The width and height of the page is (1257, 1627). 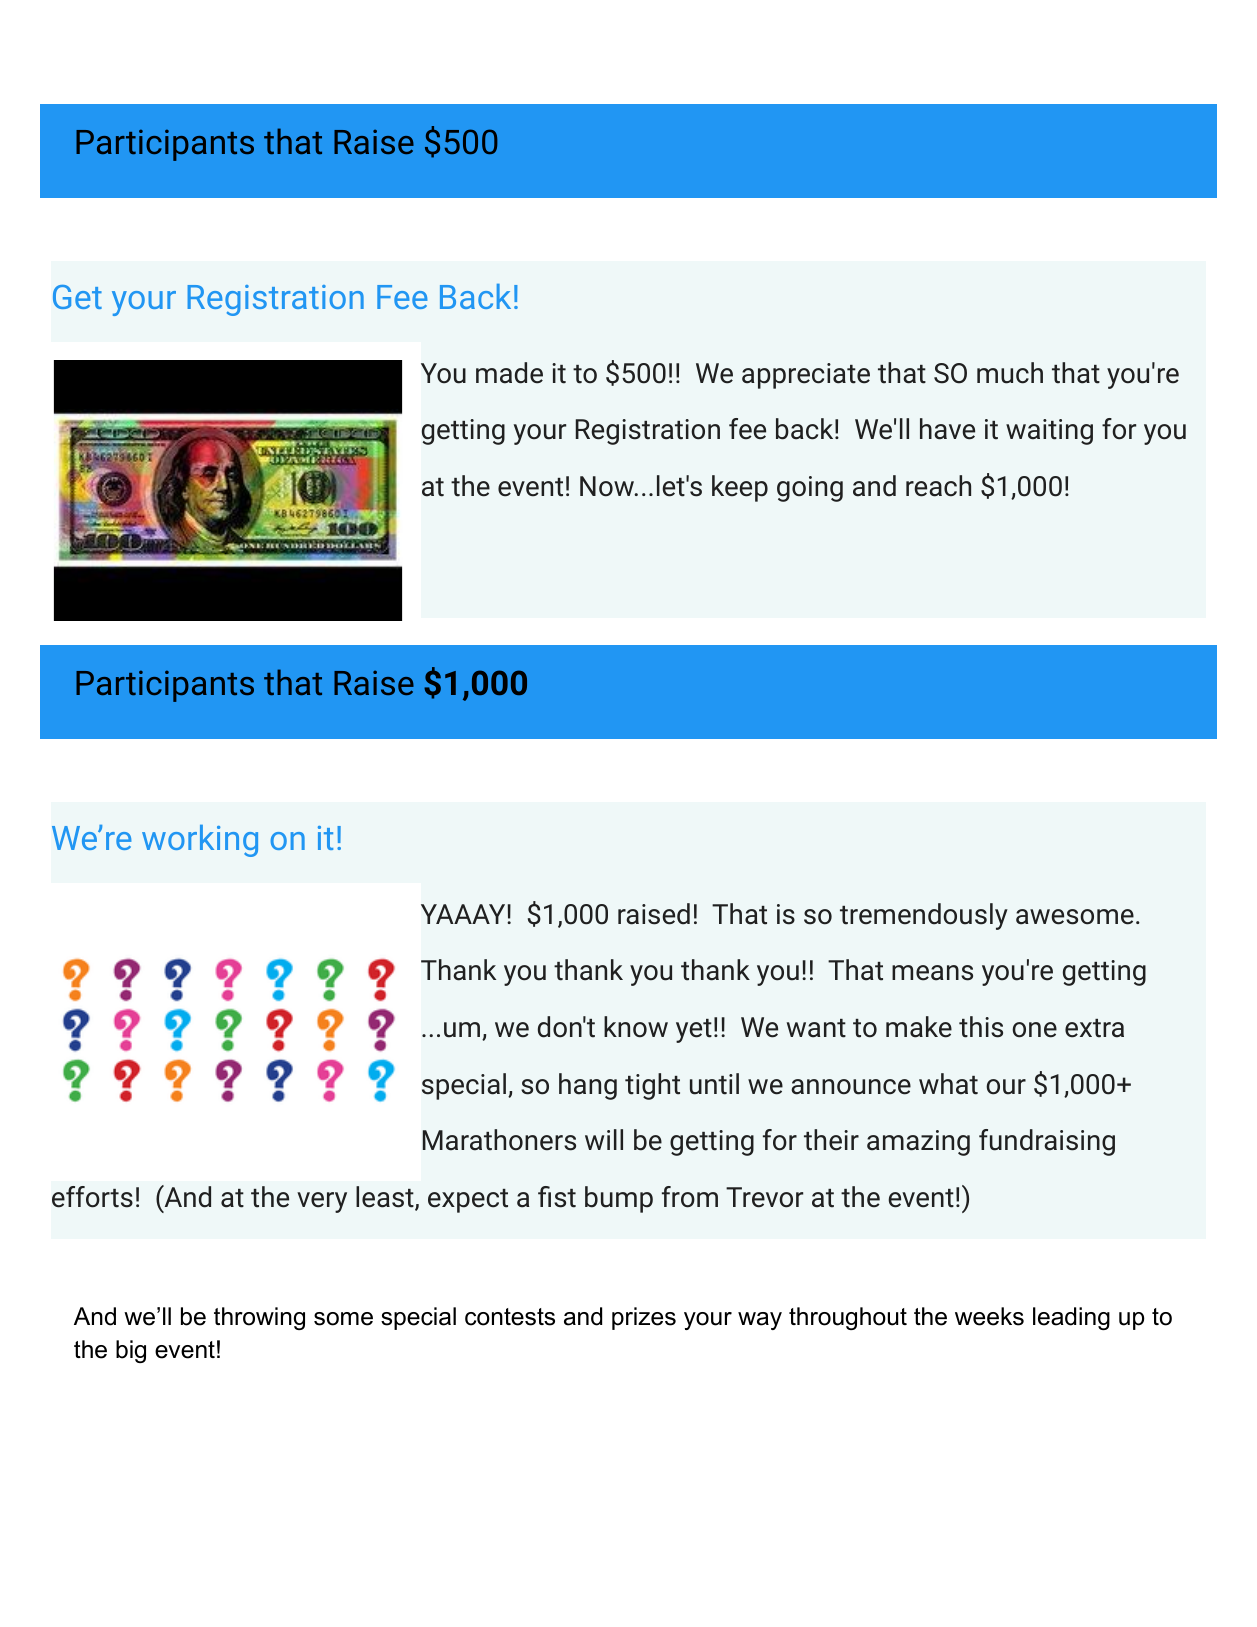 I want to click on means, so click(x=932, y=973).
